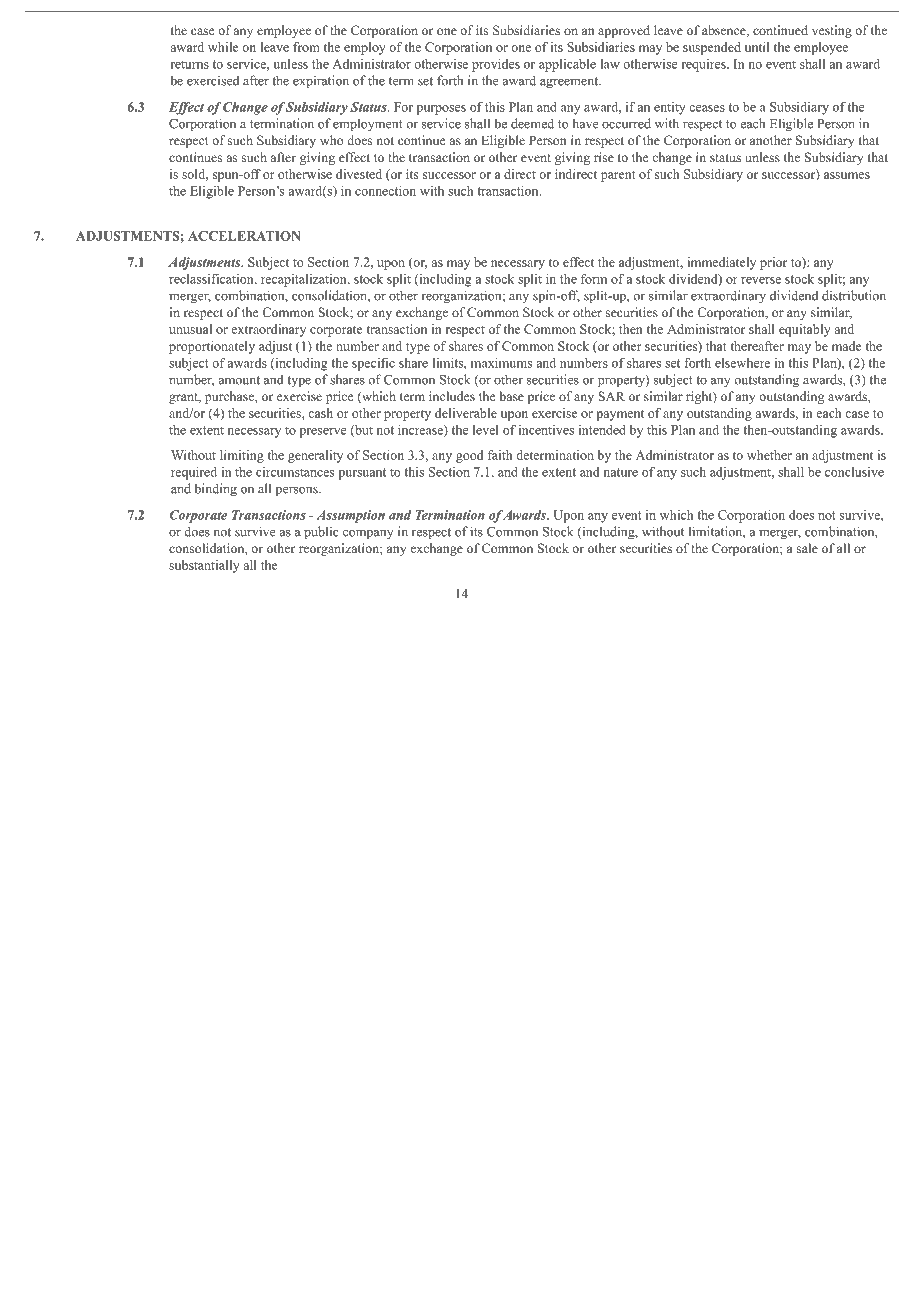 The width and height of the screenshot is (924, 1308). Describe the element at coordinates (239, 380) in the screenshot. I see `amount` at that location.
